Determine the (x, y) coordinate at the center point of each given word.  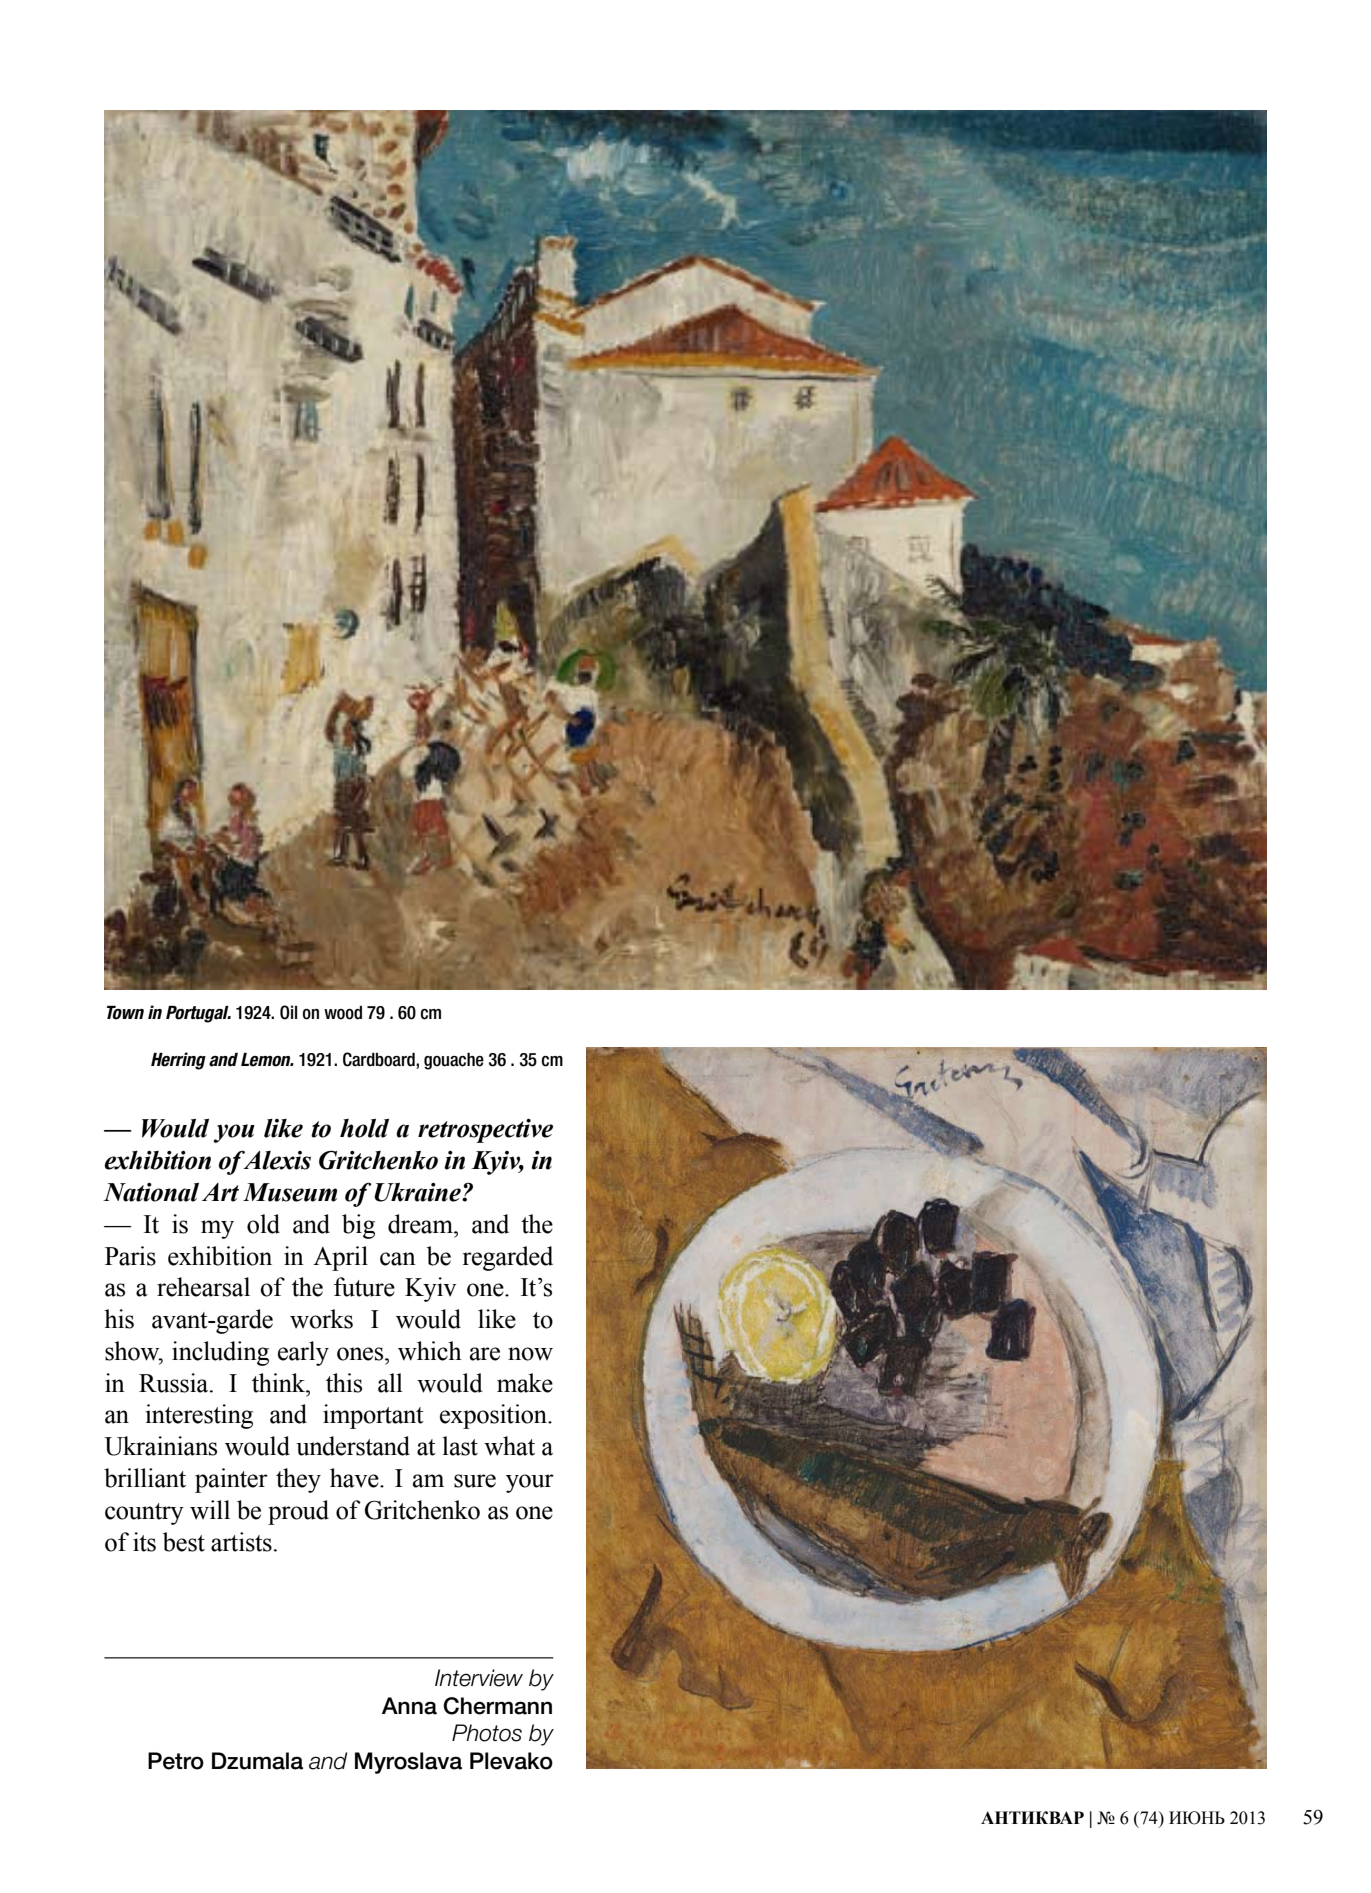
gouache (454, 1061)
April (340, 1258)
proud (298, 1512)
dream (421, 1224)
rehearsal (203, 1287)
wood (343, 1013)
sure (475, 1481)
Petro (176, 1761)
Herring (178, 1061)
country (144, 1514)
